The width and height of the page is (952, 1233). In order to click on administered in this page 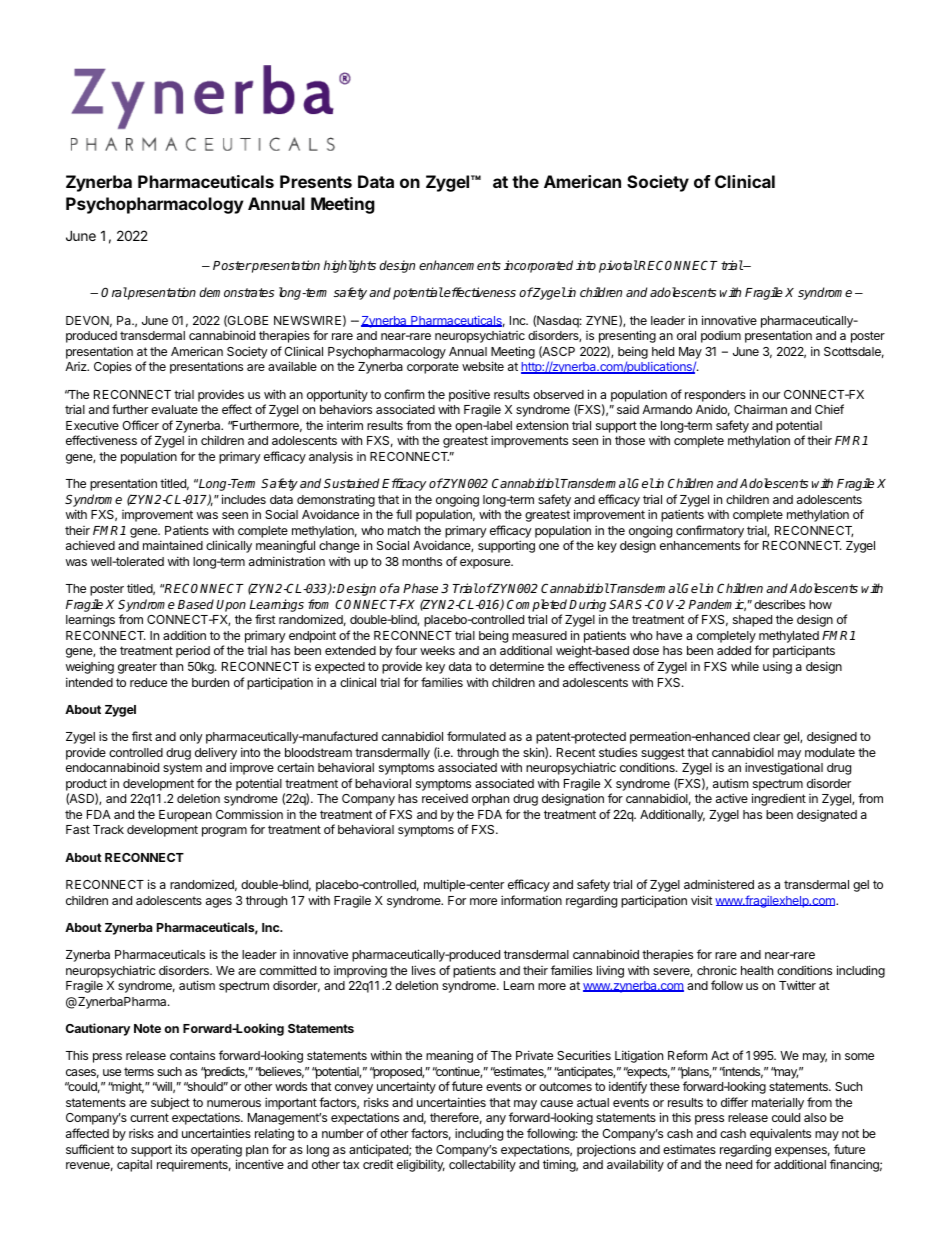, I will do `click(719, 884)`.
